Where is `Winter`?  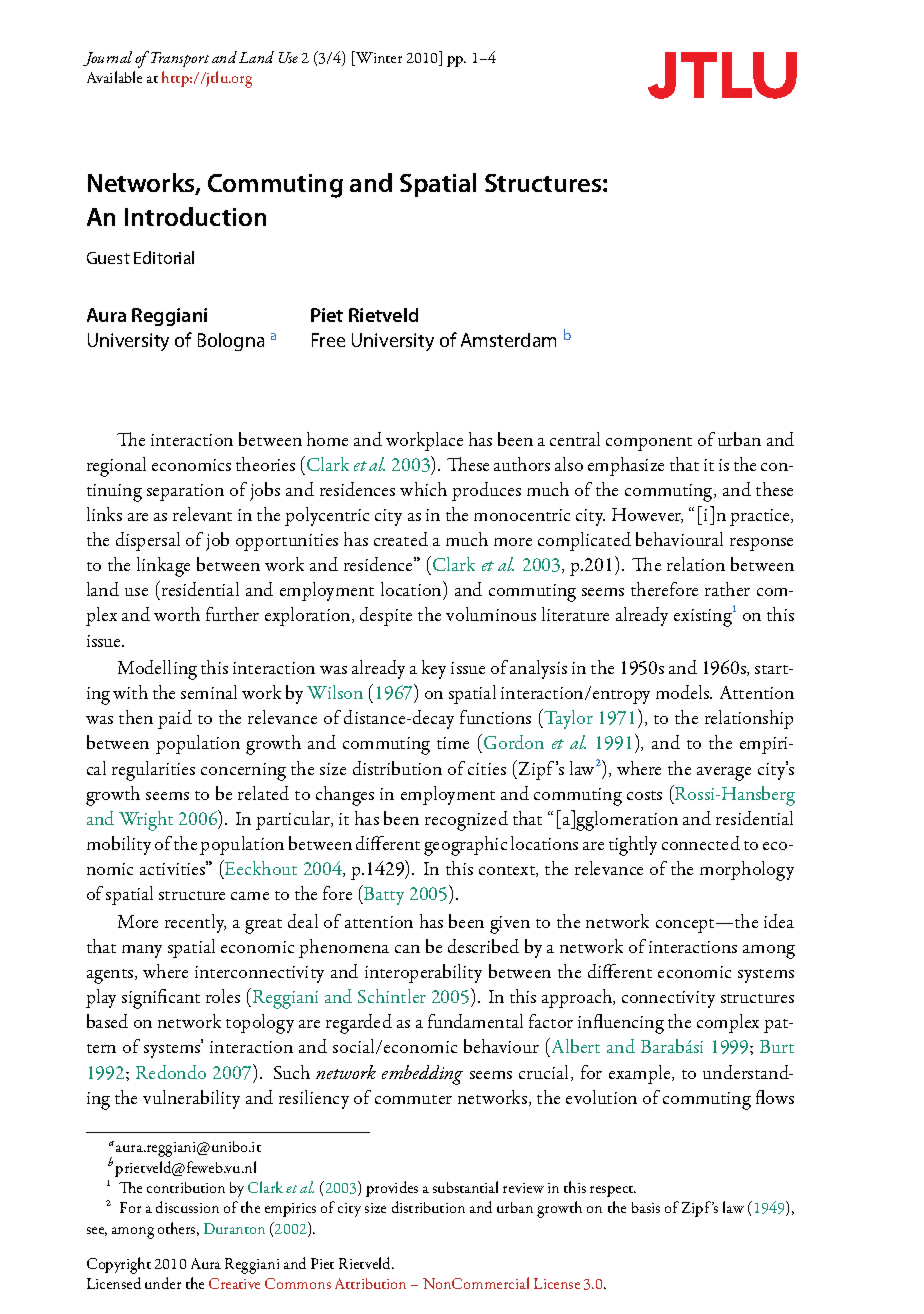
Winter is located at coordinates (378, 58).
